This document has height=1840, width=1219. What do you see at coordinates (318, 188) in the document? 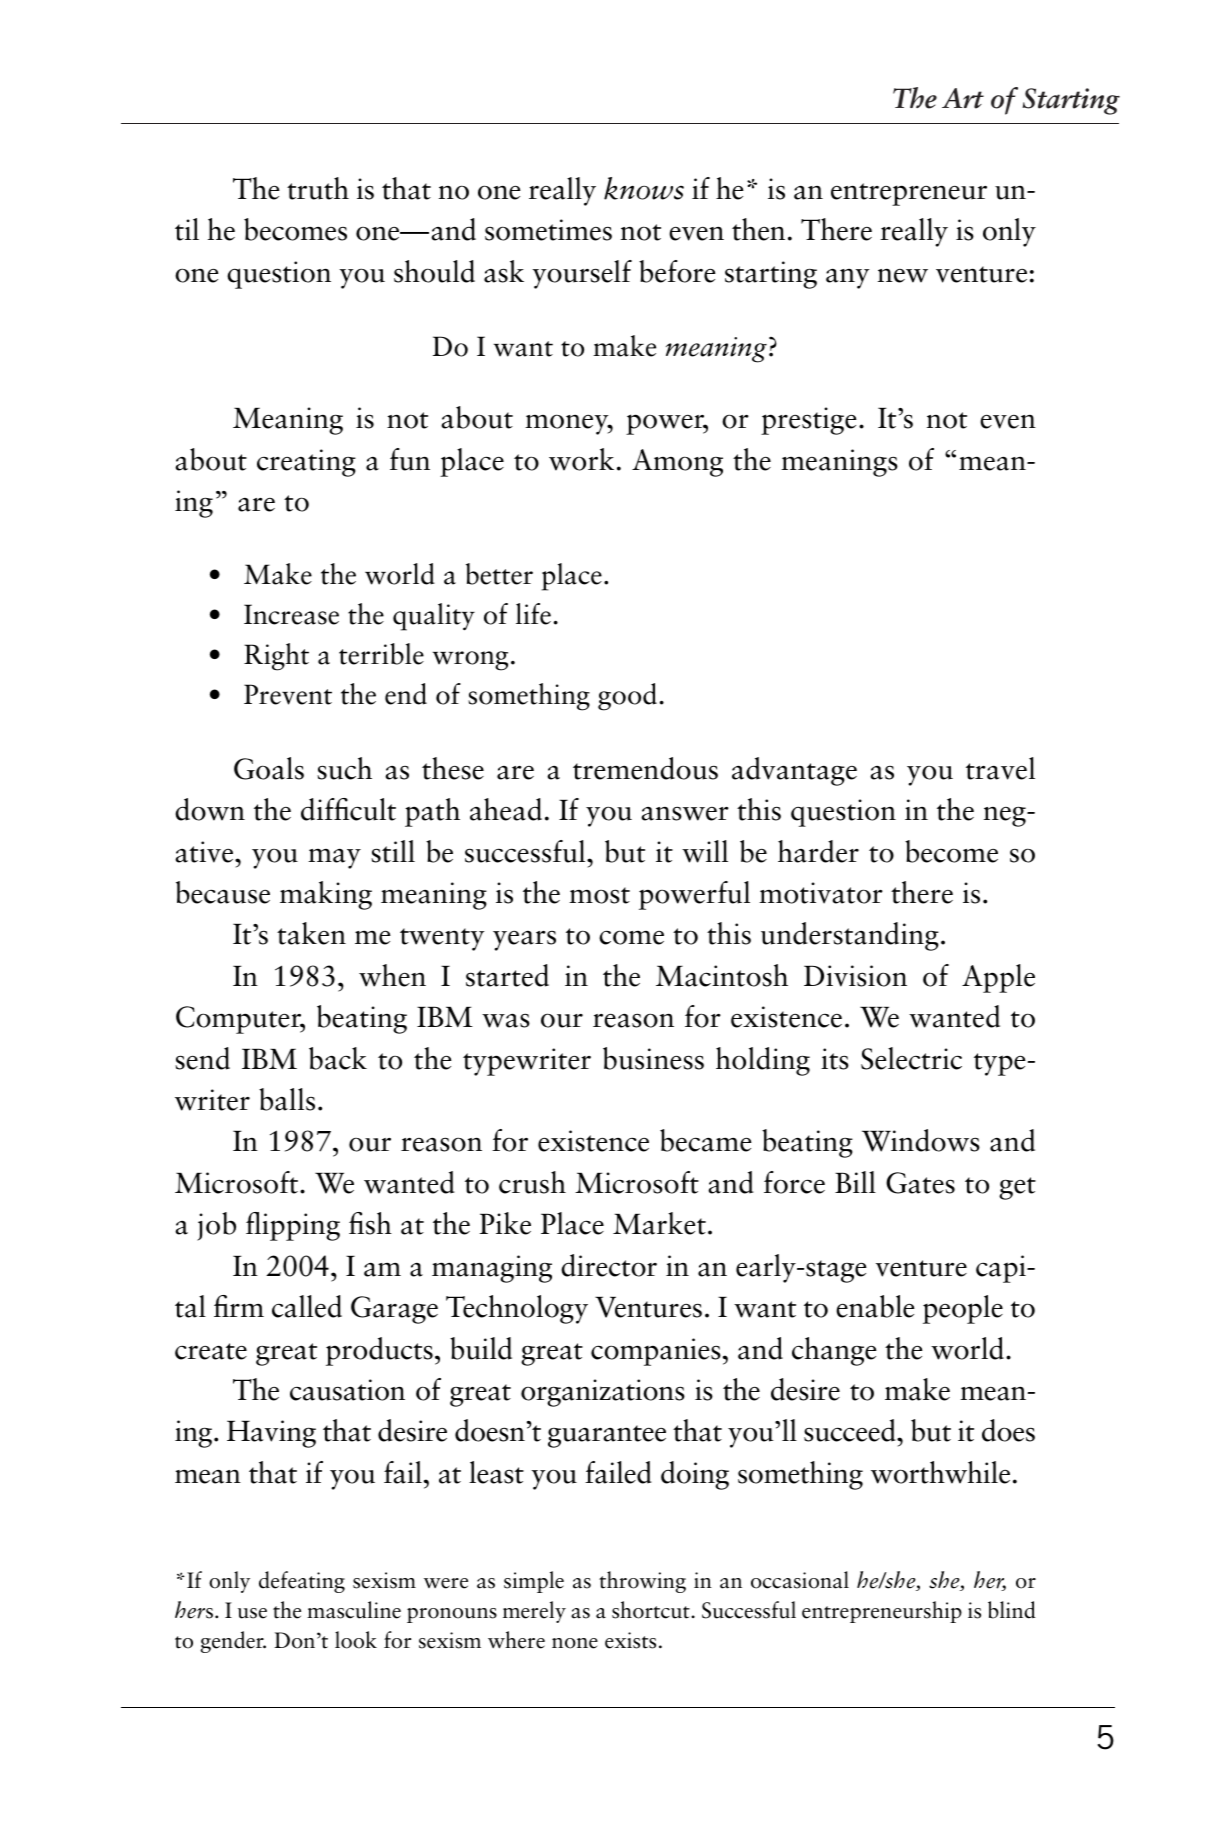
I see `truth` at bounding box center [318, 188].
